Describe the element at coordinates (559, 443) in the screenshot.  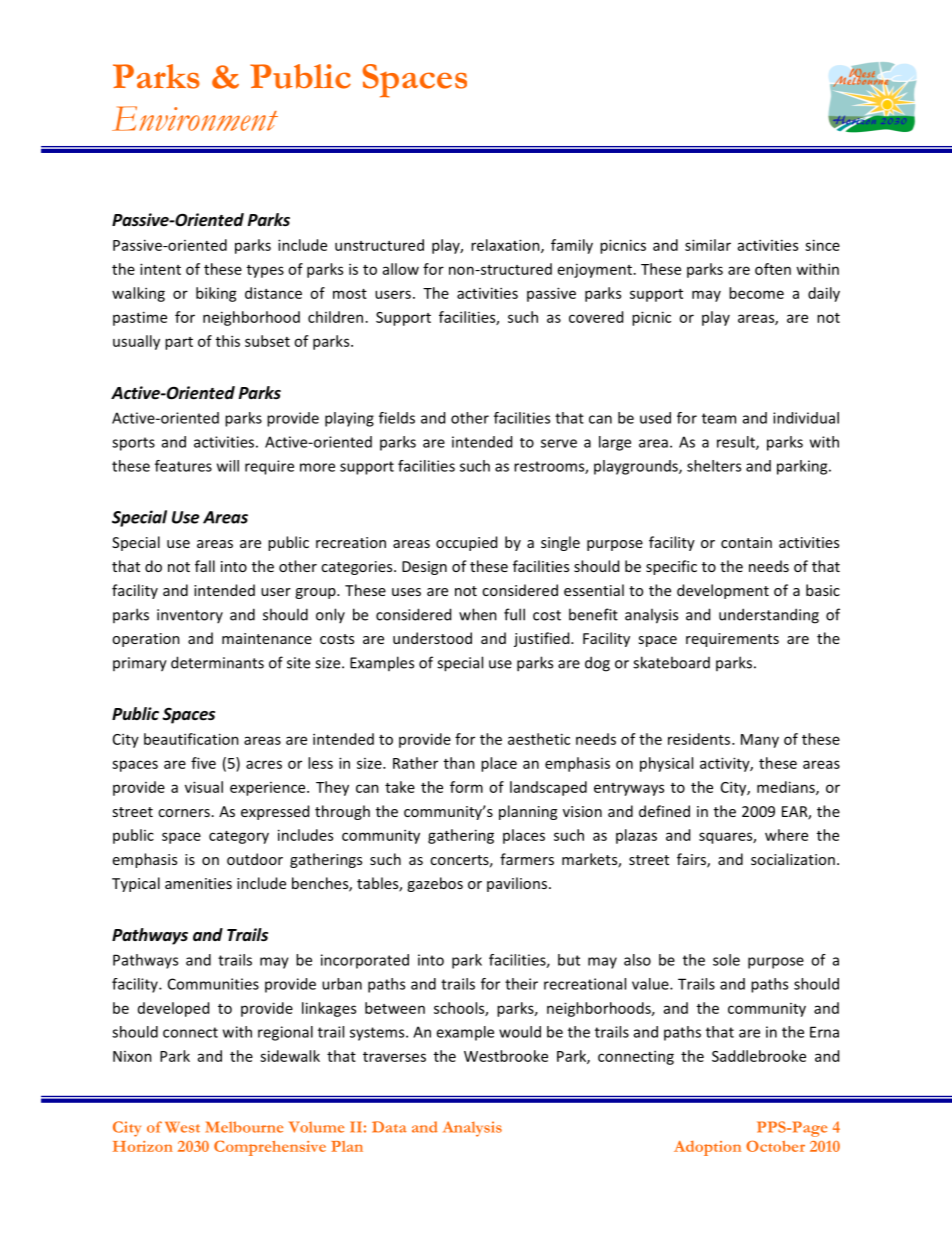
I see `serve` at that location.
